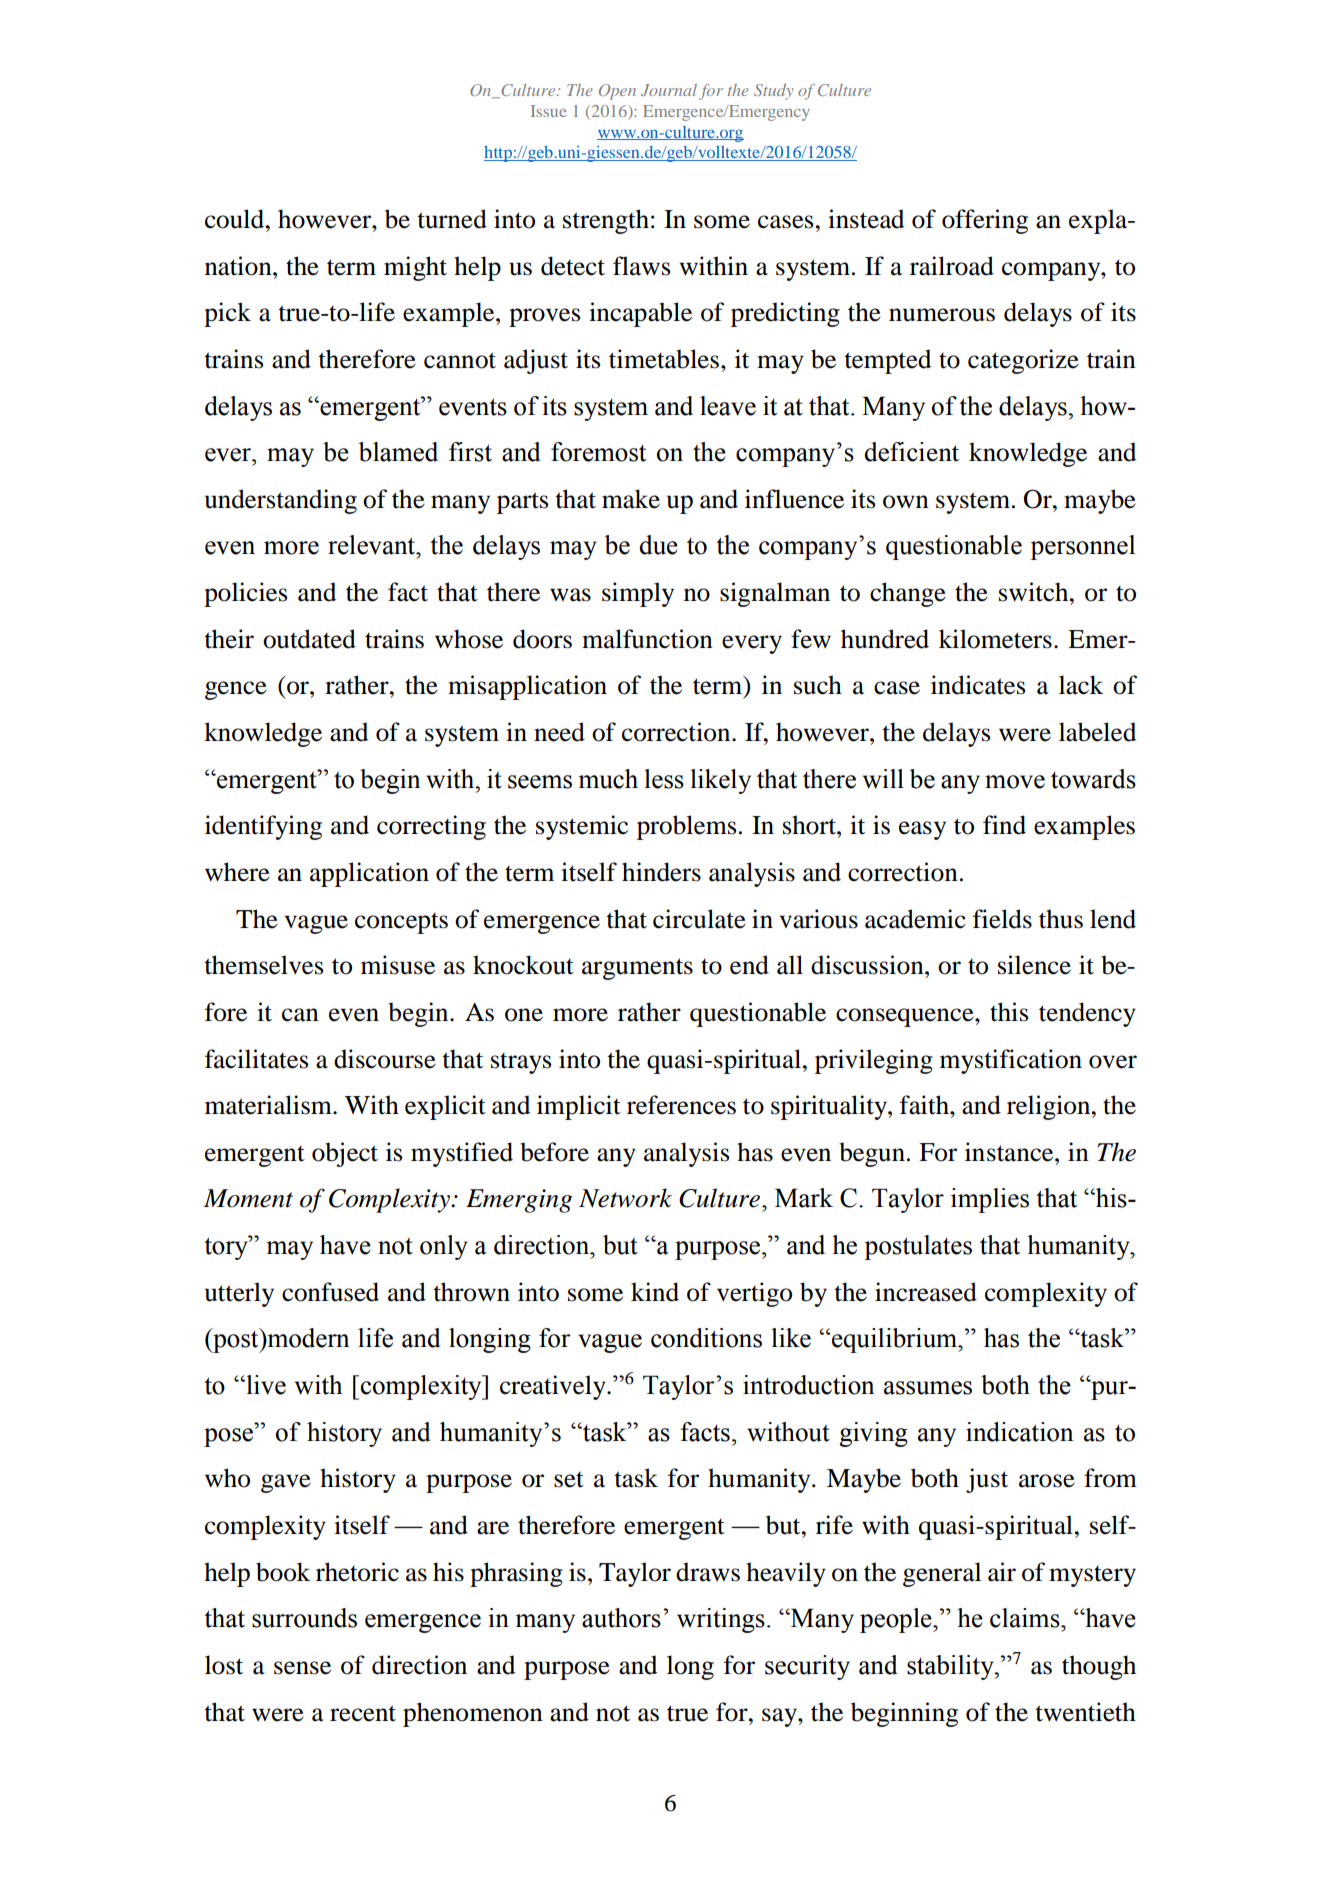  What do you see at coordinates (1002, 919) in the screenshot?
I see `fields` at bounding box center [1002, 919].
